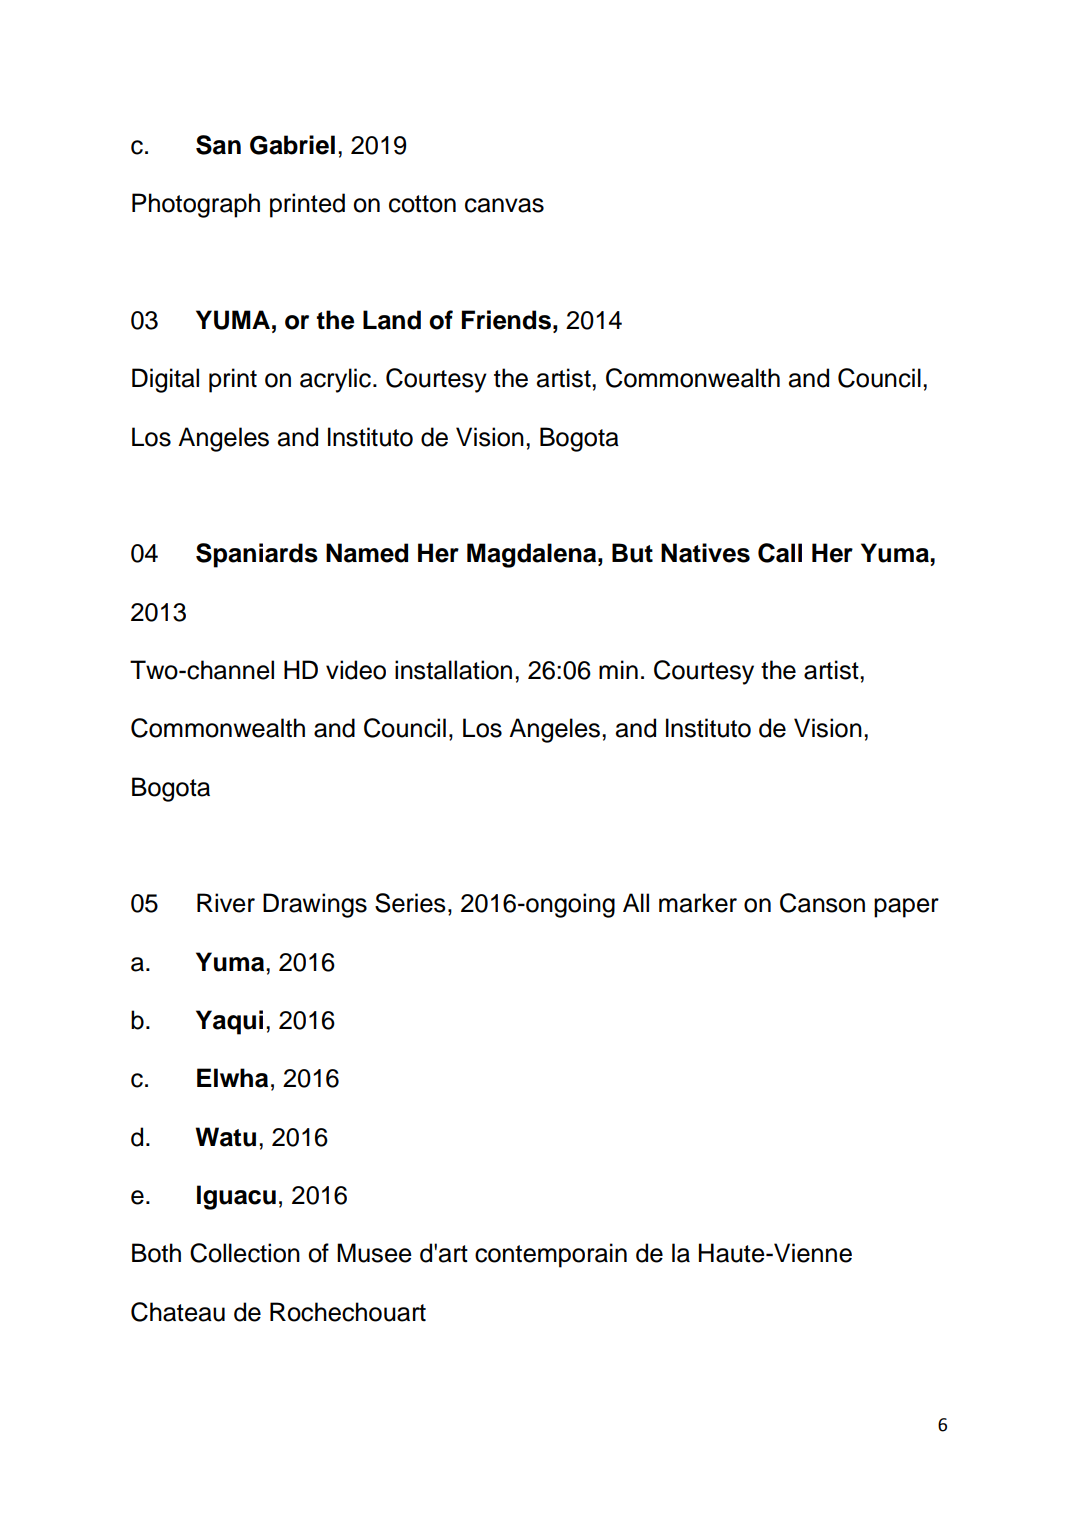 The width and height of the screenshot is (1078, 1525). I want to click on Spaniards, so click(257, 555).
